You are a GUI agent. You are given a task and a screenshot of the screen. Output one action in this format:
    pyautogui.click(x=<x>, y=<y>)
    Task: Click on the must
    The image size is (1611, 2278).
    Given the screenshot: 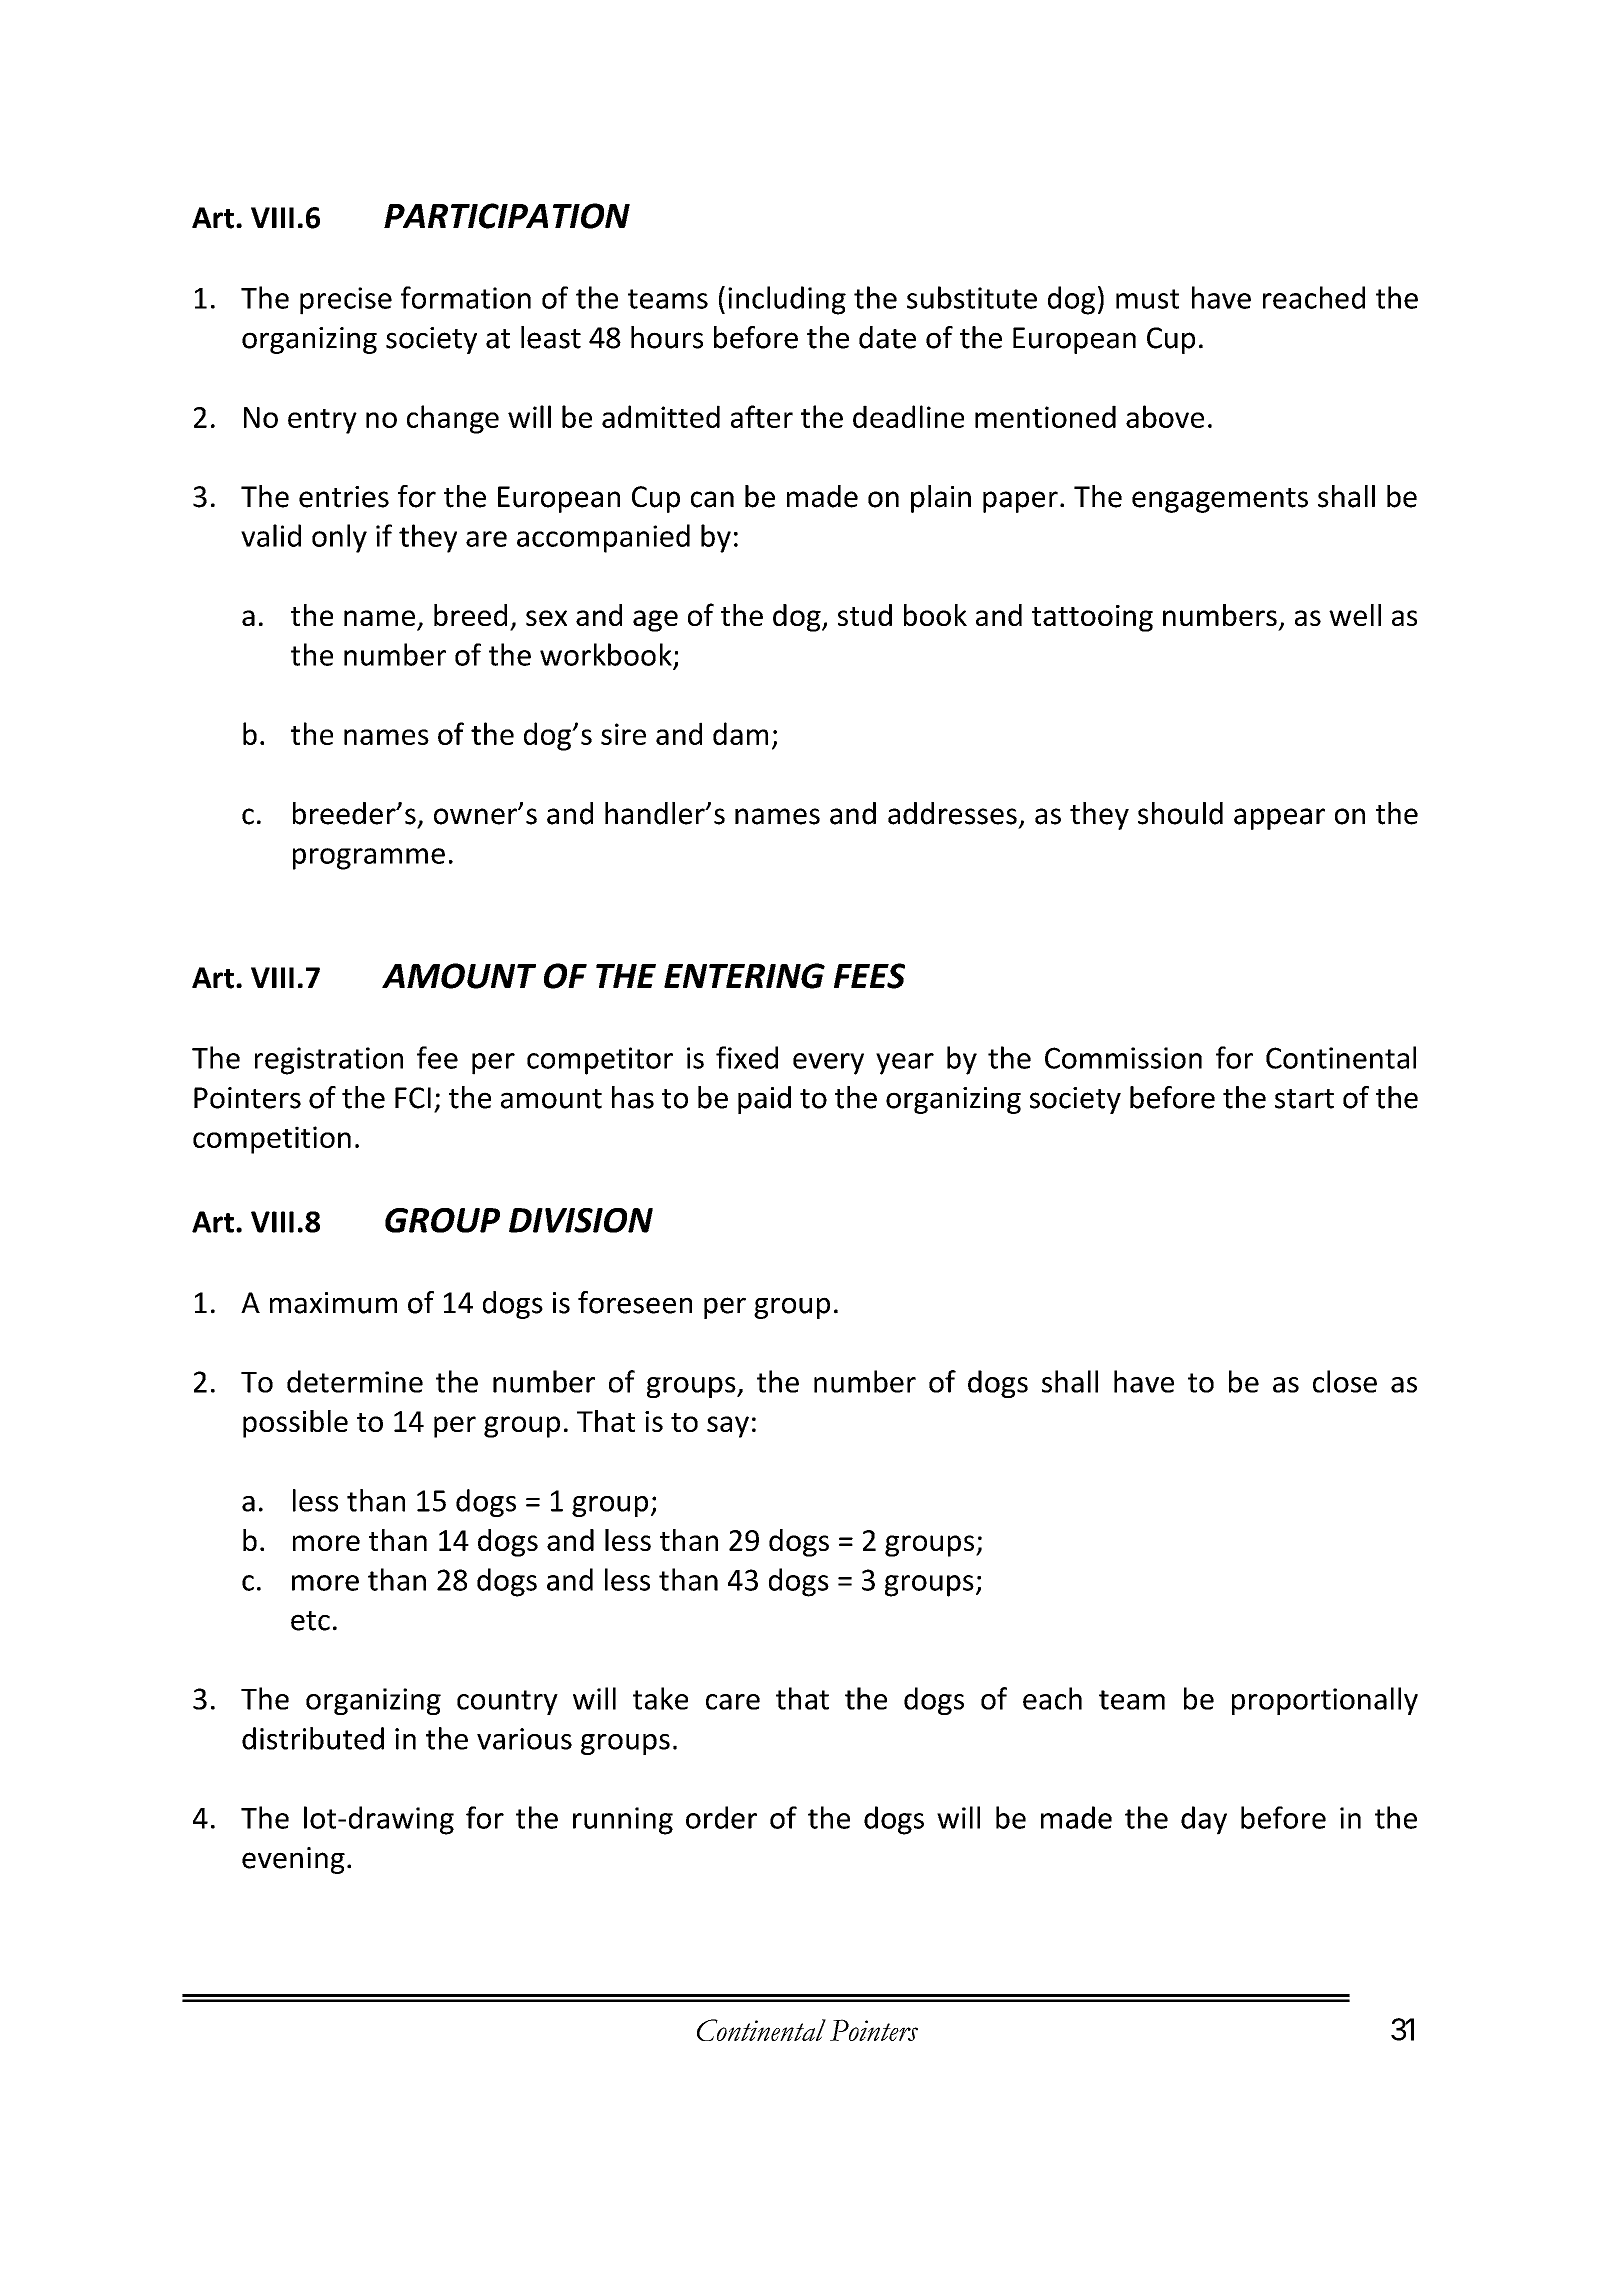 What is the action you would take?
    pyautogui.click(x=1147, y=299)
